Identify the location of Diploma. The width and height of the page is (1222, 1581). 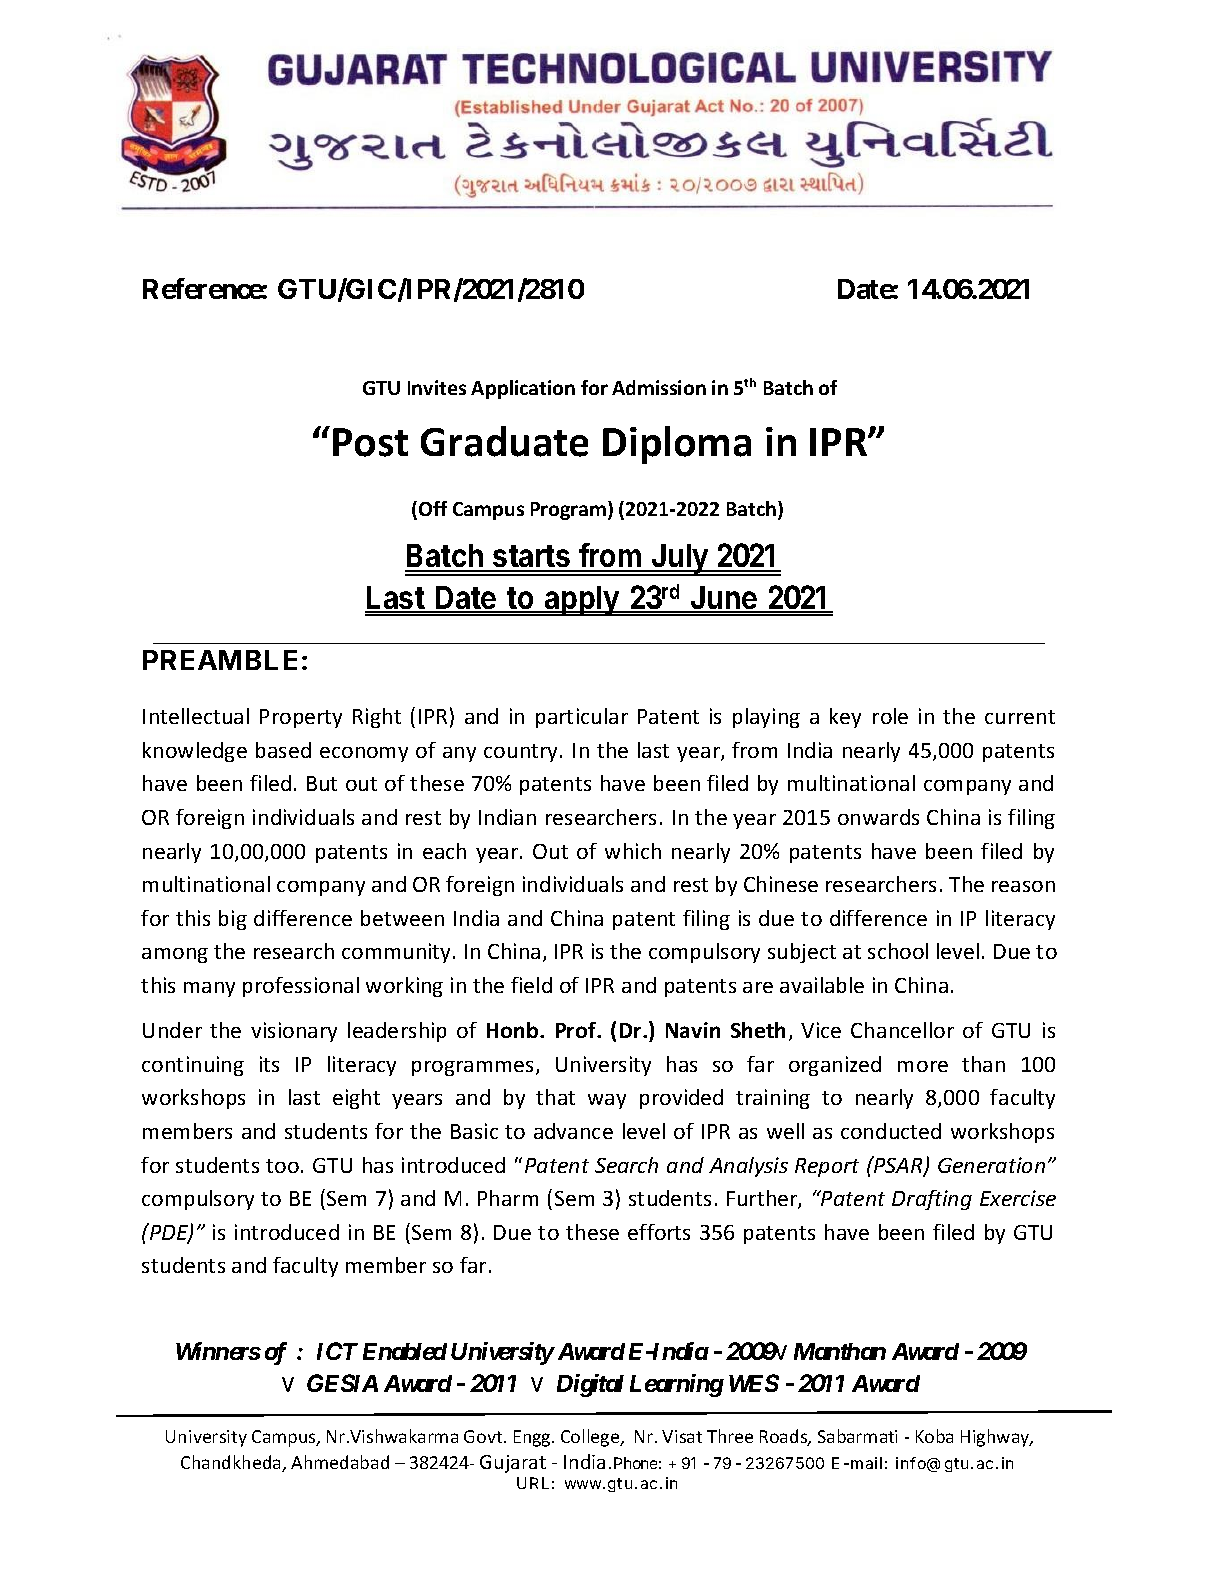
(677, 445).
